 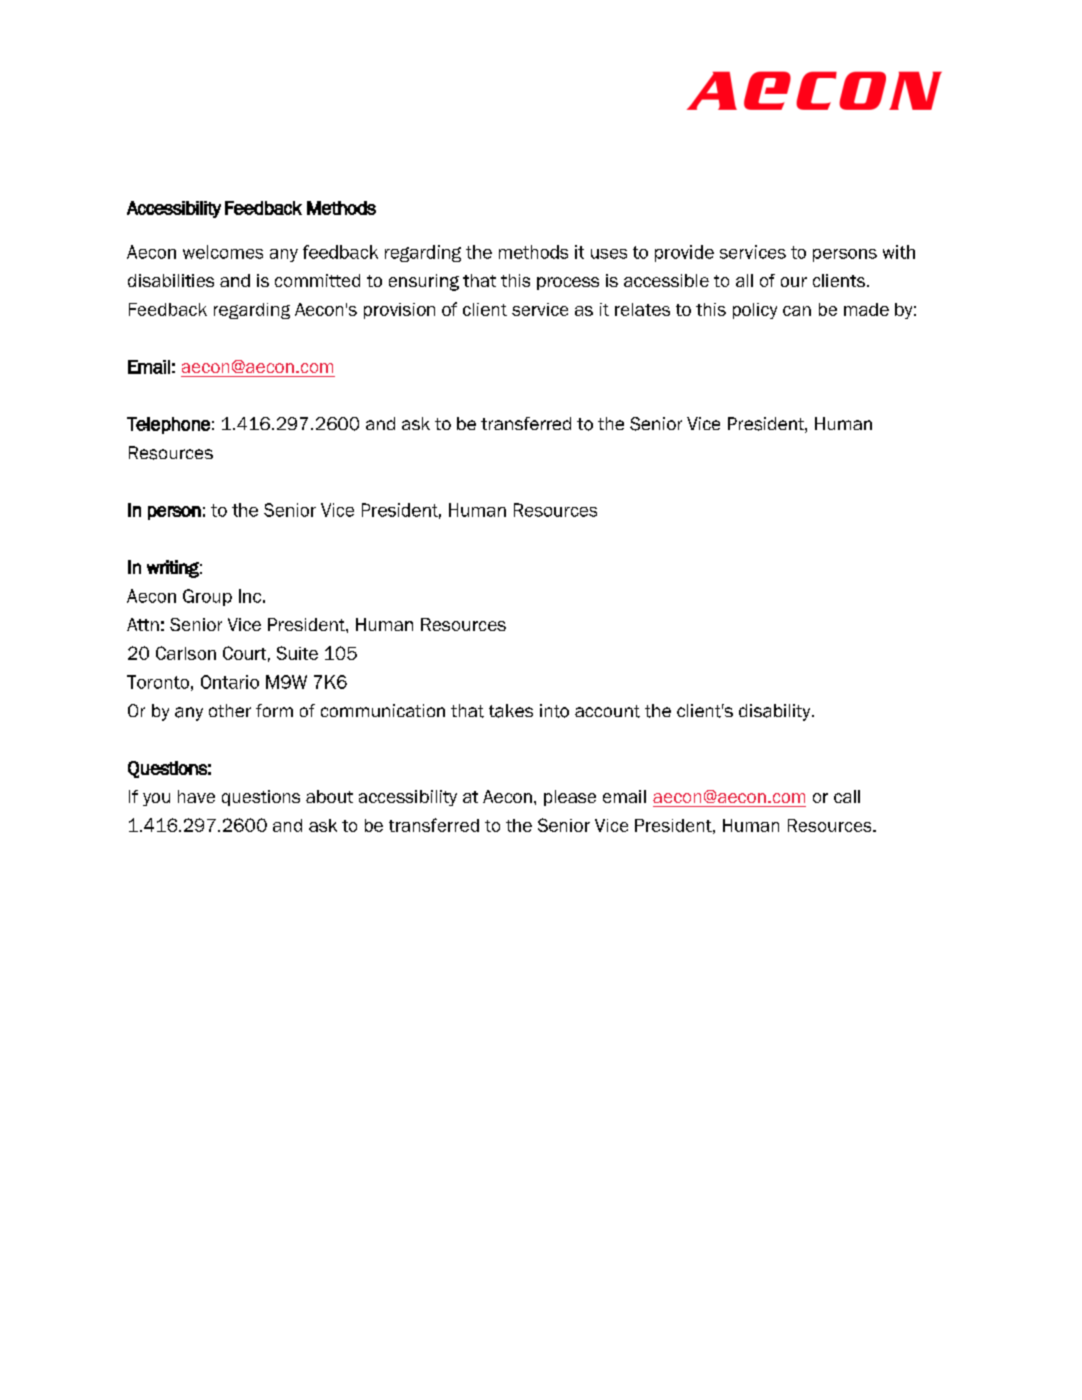 What do you see at coordinates (568, 283) in the screenshot?
I see `process` at bounding box center [568, 283].
